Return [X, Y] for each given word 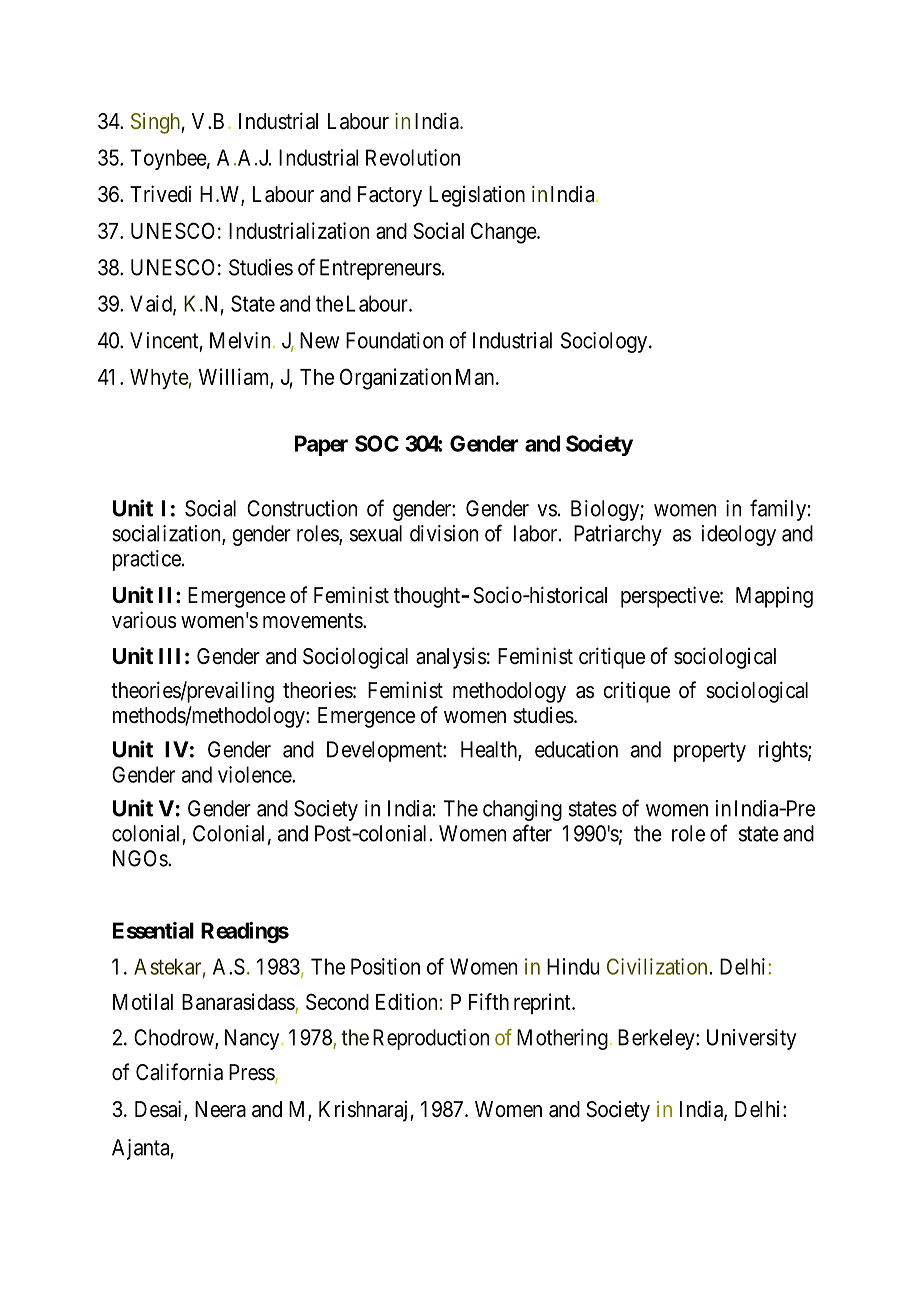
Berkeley [657, 1039]
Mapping [774, 597]
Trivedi [160, 194]
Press [252, 1073]
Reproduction [431, 1039]
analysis [451, 658]
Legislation [477, 196]
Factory [390, 196]
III [169, 656]
